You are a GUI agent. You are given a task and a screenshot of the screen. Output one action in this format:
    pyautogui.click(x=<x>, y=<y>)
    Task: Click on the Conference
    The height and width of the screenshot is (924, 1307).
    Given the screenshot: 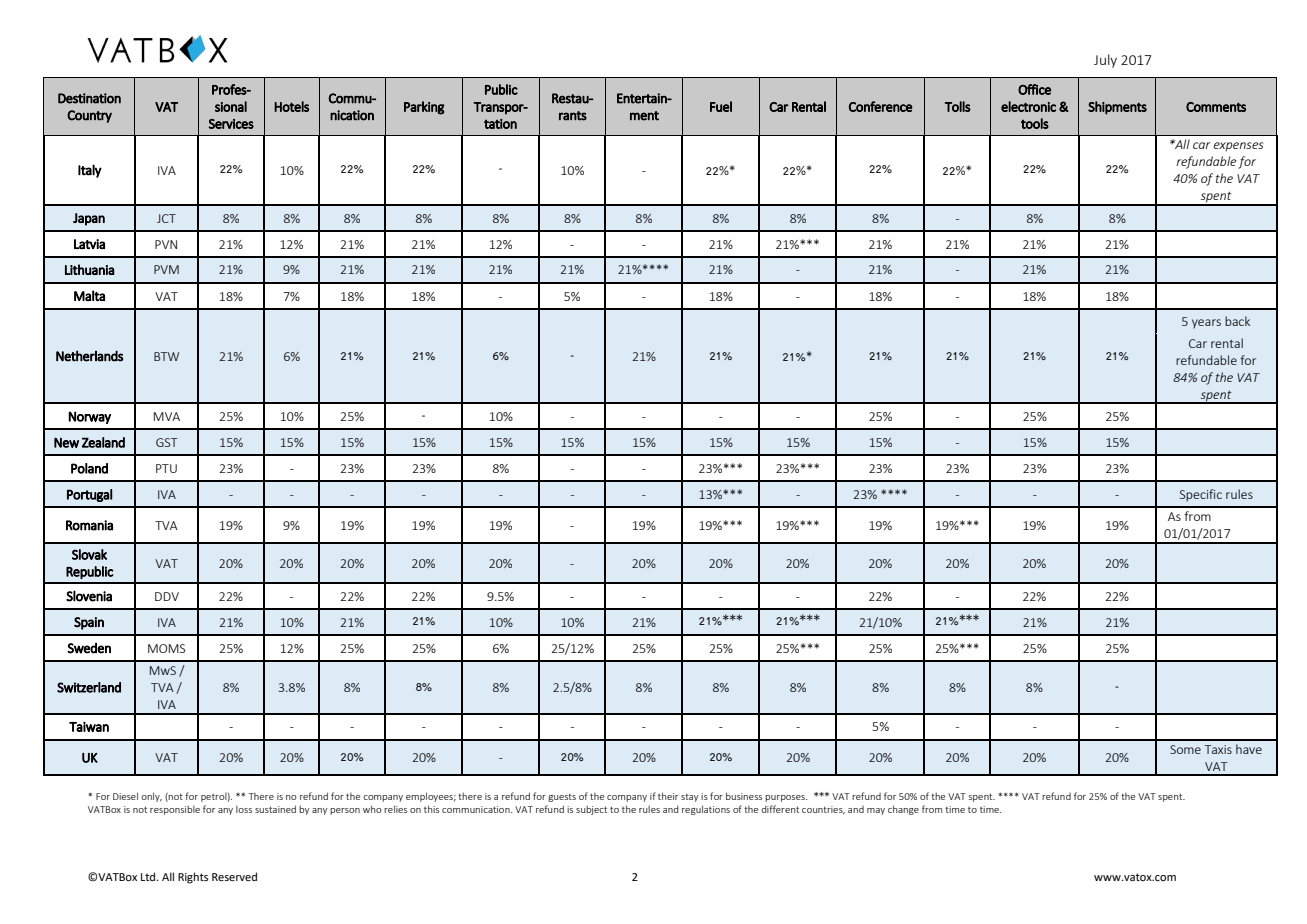 What is the action you would take?
    pyautogui.click(x=881, y=106)
